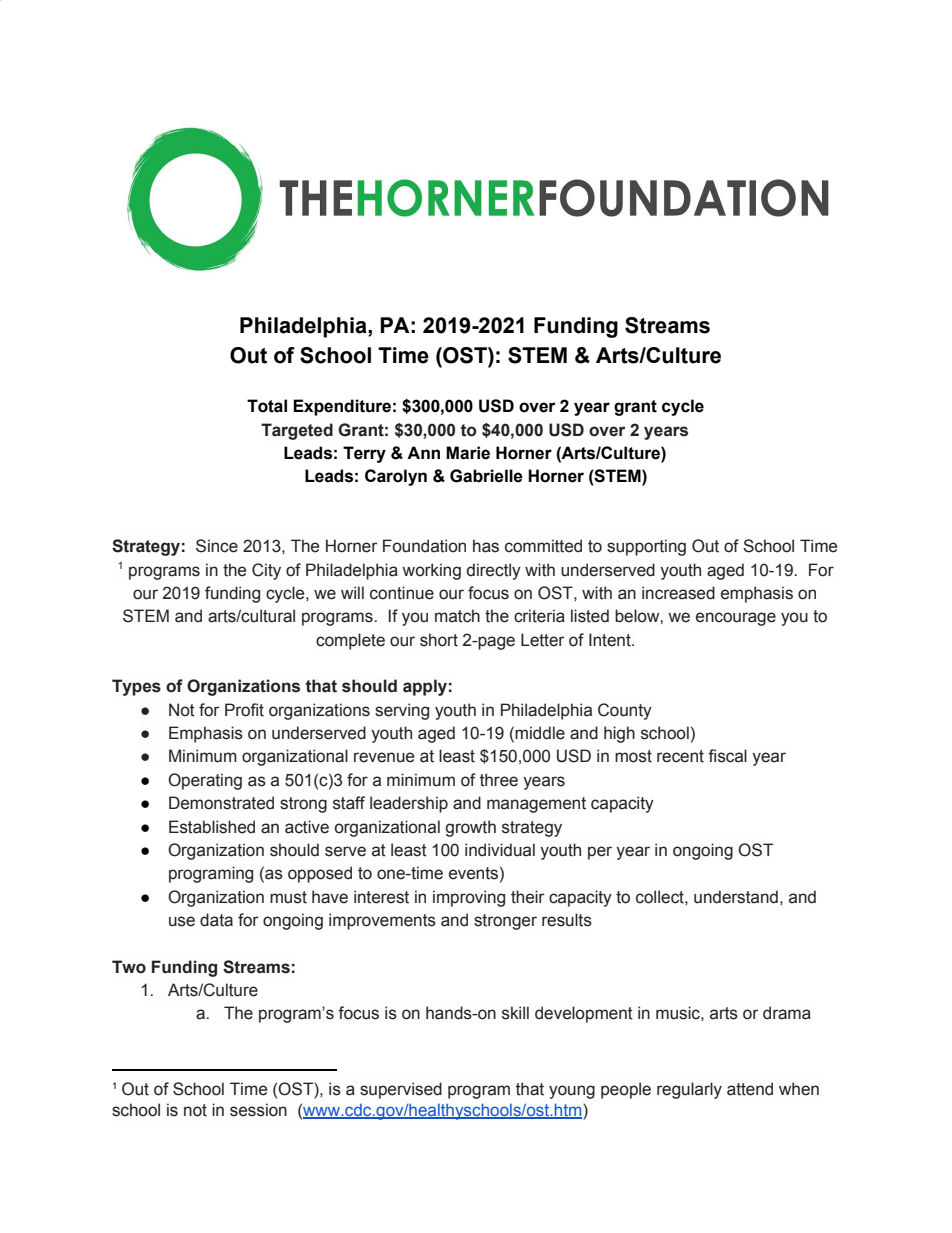  I want to click on Total, so click(267, 406).
